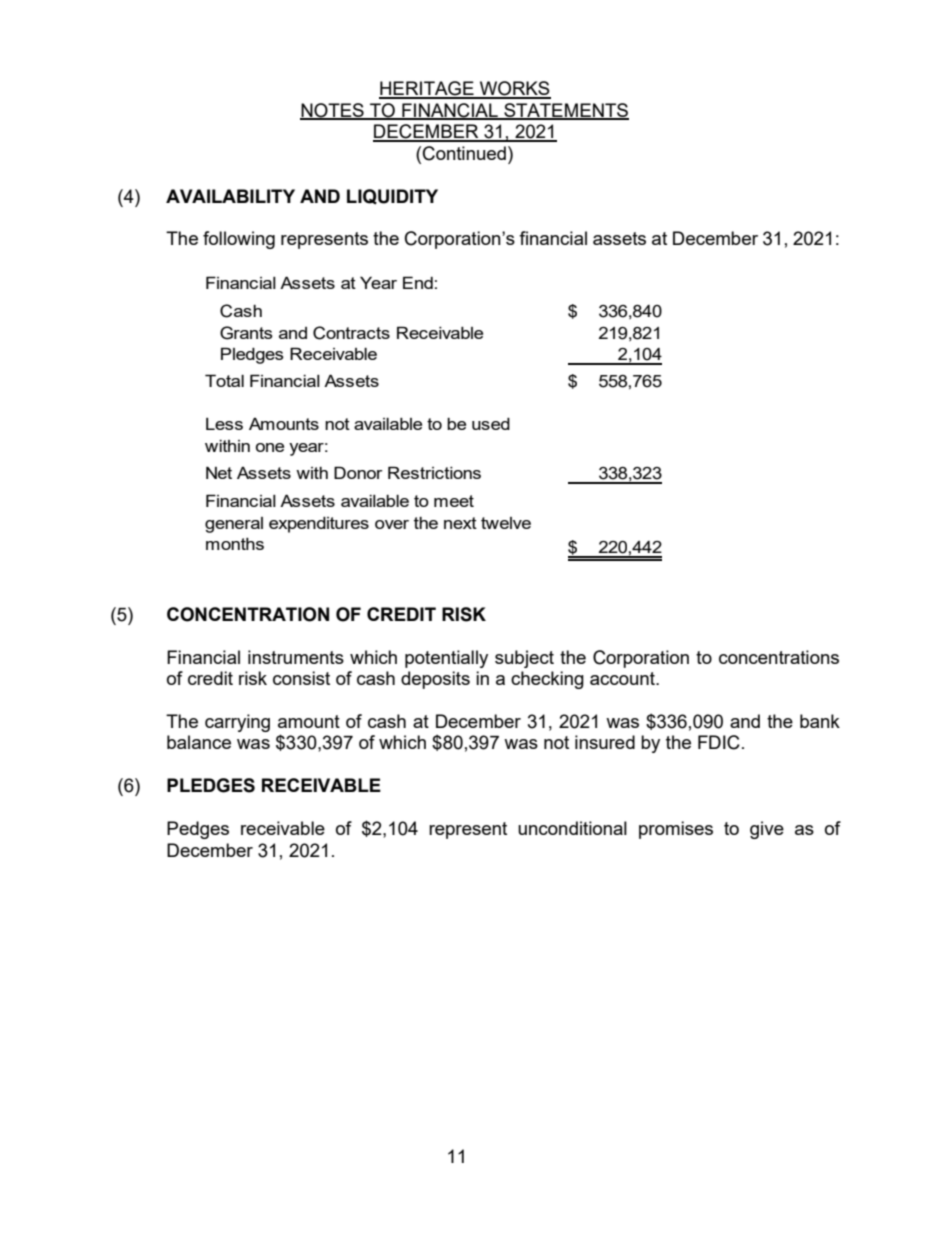 The height and width of the screenshot is (1233, 952). I want to click on used, so click(491, 424).
